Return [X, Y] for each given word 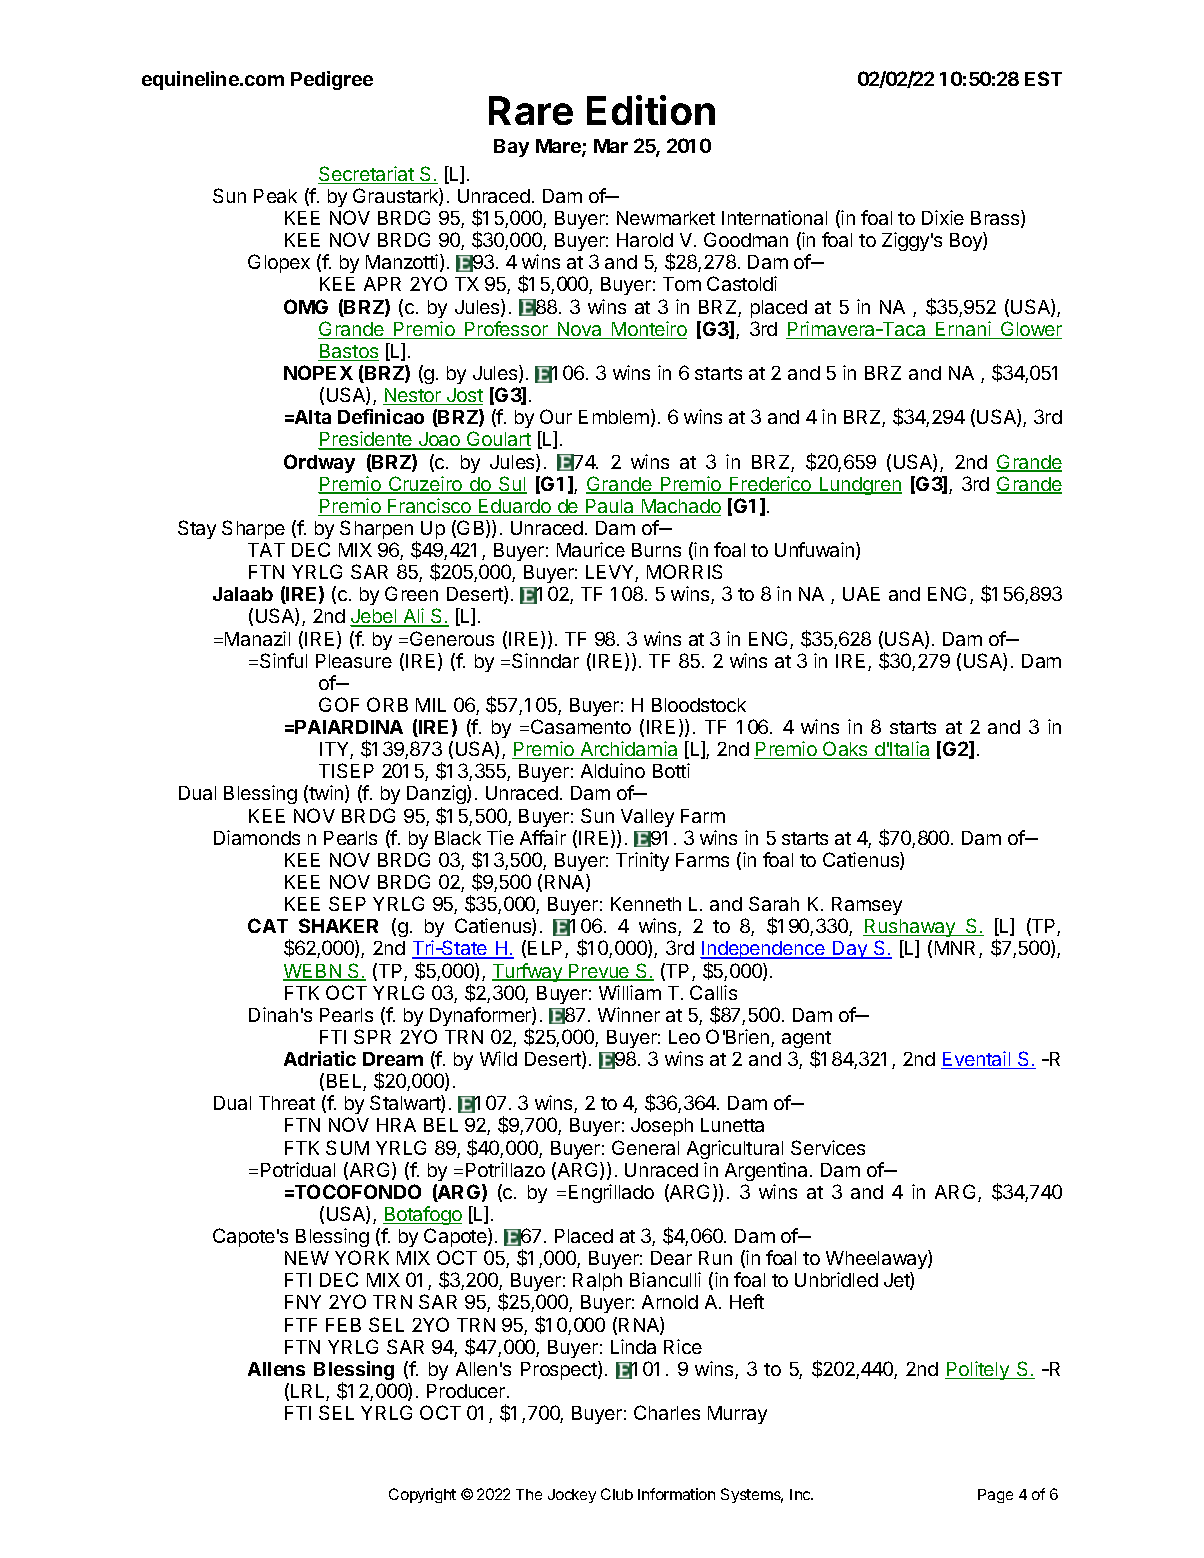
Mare [559, 147]
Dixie [943, 217]
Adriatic [320, 1058]
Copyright [422, 1495]
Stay [197, 529]
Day [850, 950]
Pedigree [332, 80]
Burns [656, 550]
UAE [861, 594]
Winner [629, 1014]
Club [617, 1494]
